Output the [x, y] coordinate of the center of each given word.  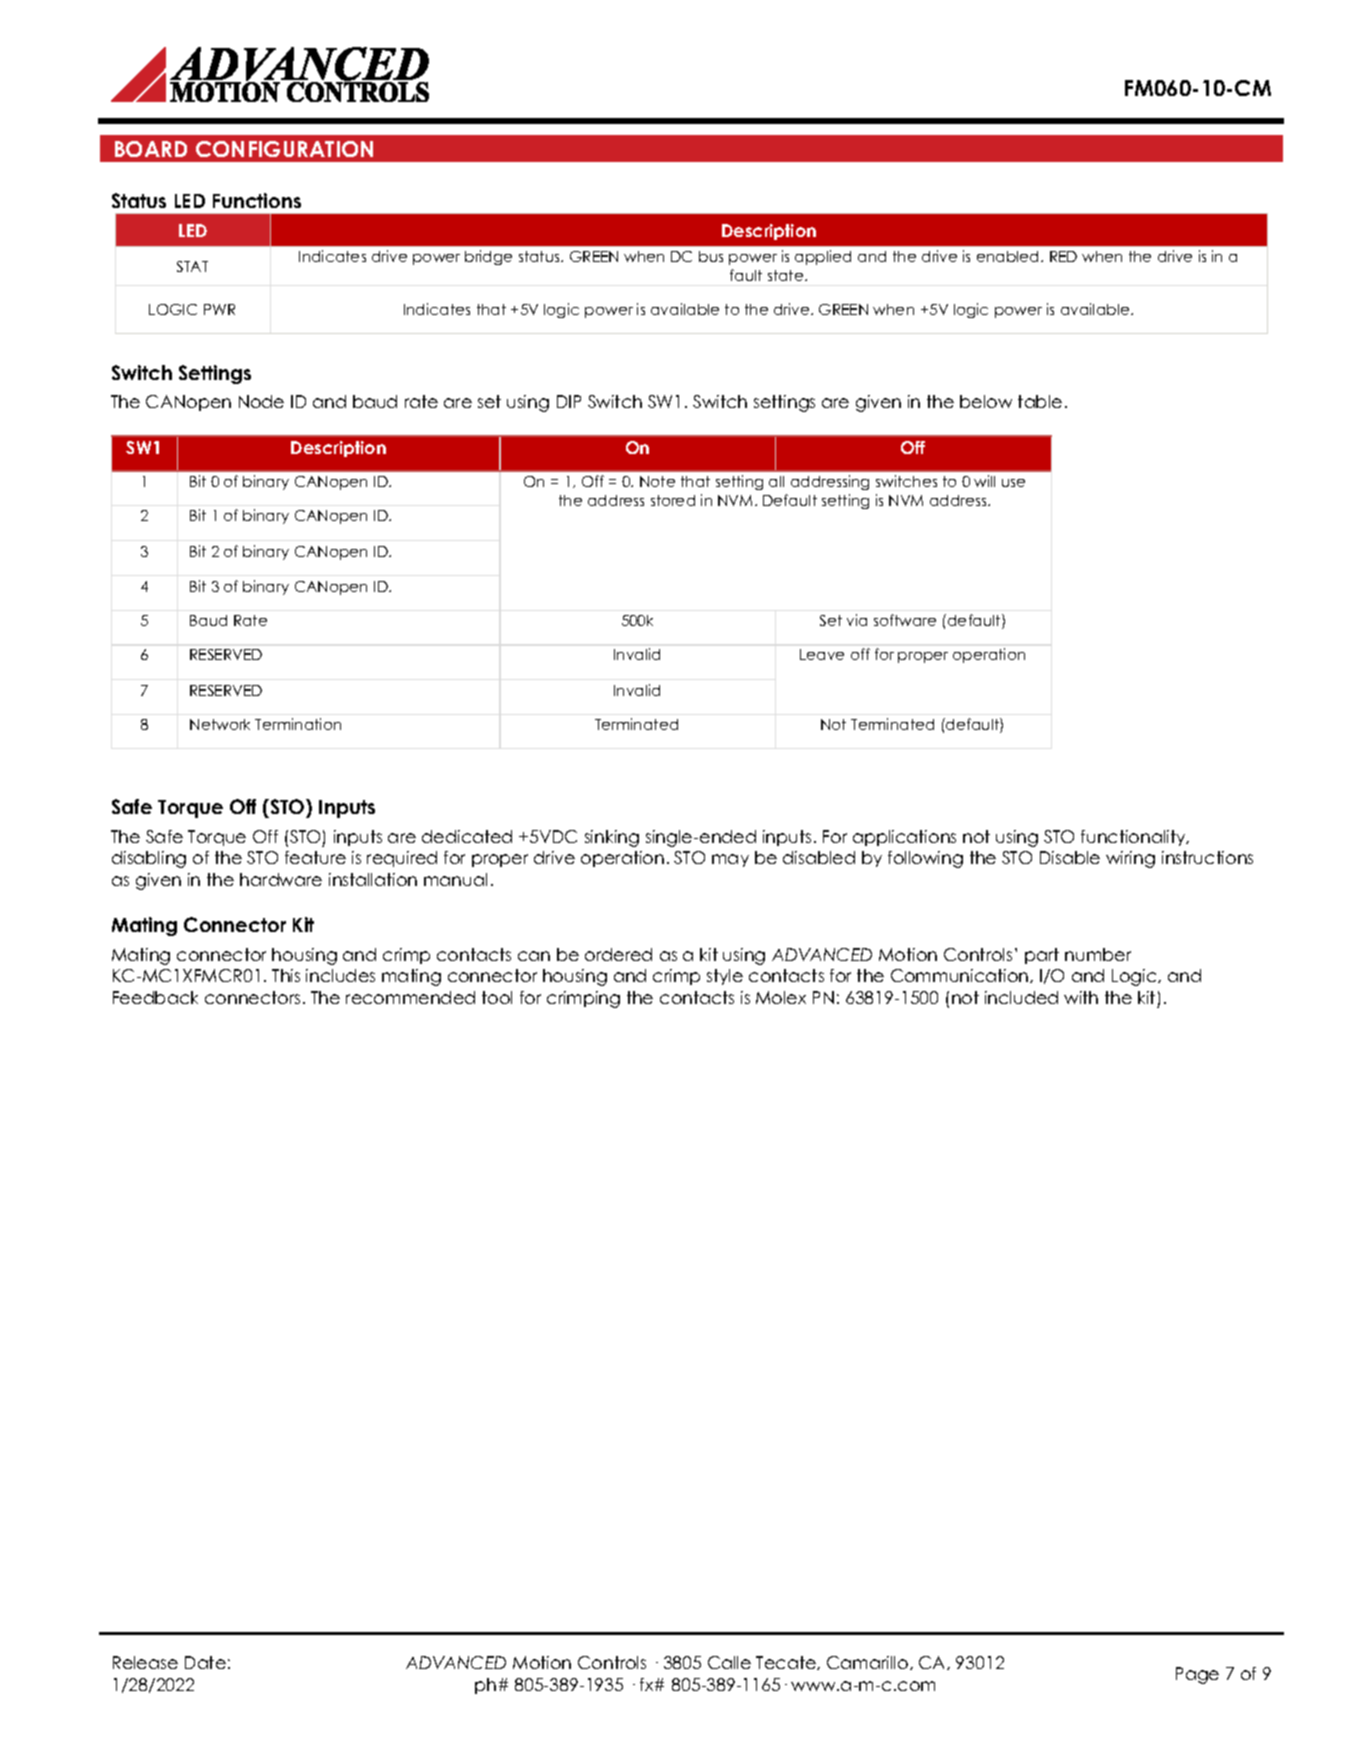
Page [1197, 1675]
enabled [1009, 256]
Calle [729, 1662]
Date [205, 1662]
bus [711, 256]
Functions [257, 200]
